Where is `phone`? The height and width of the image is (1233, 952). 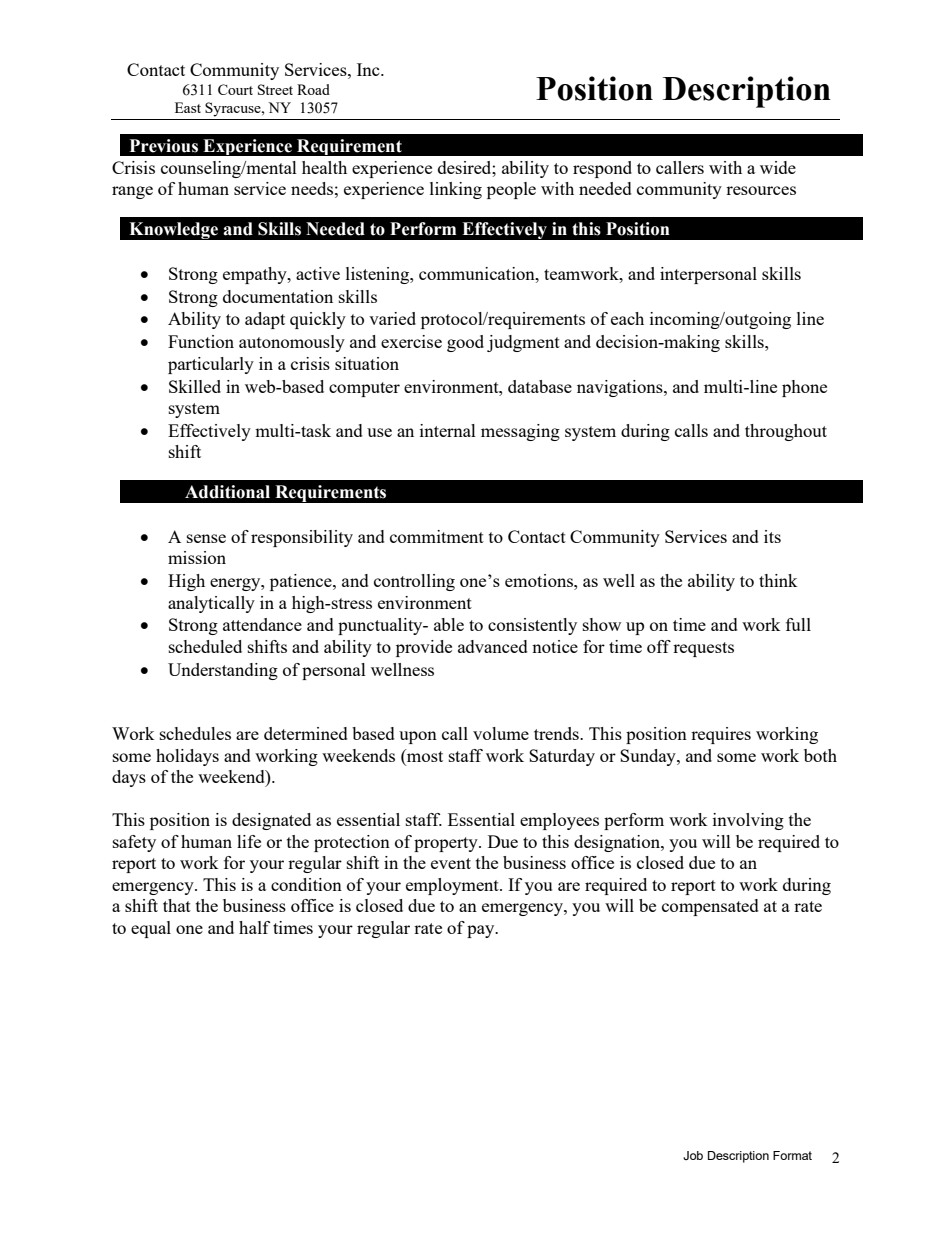
phone is located at coordinates (804, 388).
